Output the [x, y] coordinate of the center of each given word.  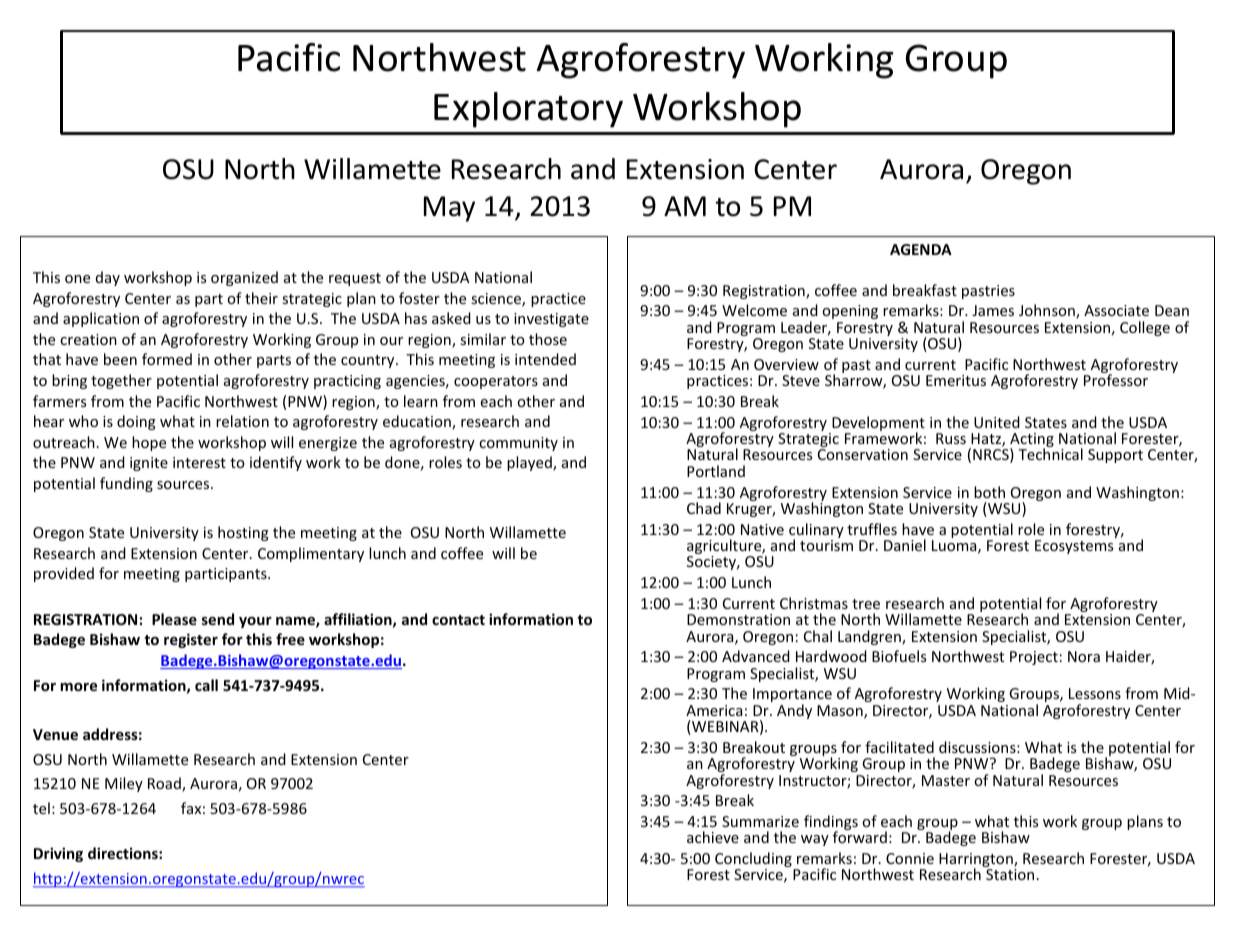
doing [136, 422]
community [518, 444]
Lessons [1095, 693]
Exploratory [528, 110]
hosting [243, 533]
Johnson [1048, 311]
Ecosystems [1074, 547]
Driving [58, 854]
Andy [794, 711]
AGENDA [921, 249]
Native [762, 529]
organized [244, 278]
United [997, 422]
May [449, 209]
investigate [551, 320]
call [206, 685]
